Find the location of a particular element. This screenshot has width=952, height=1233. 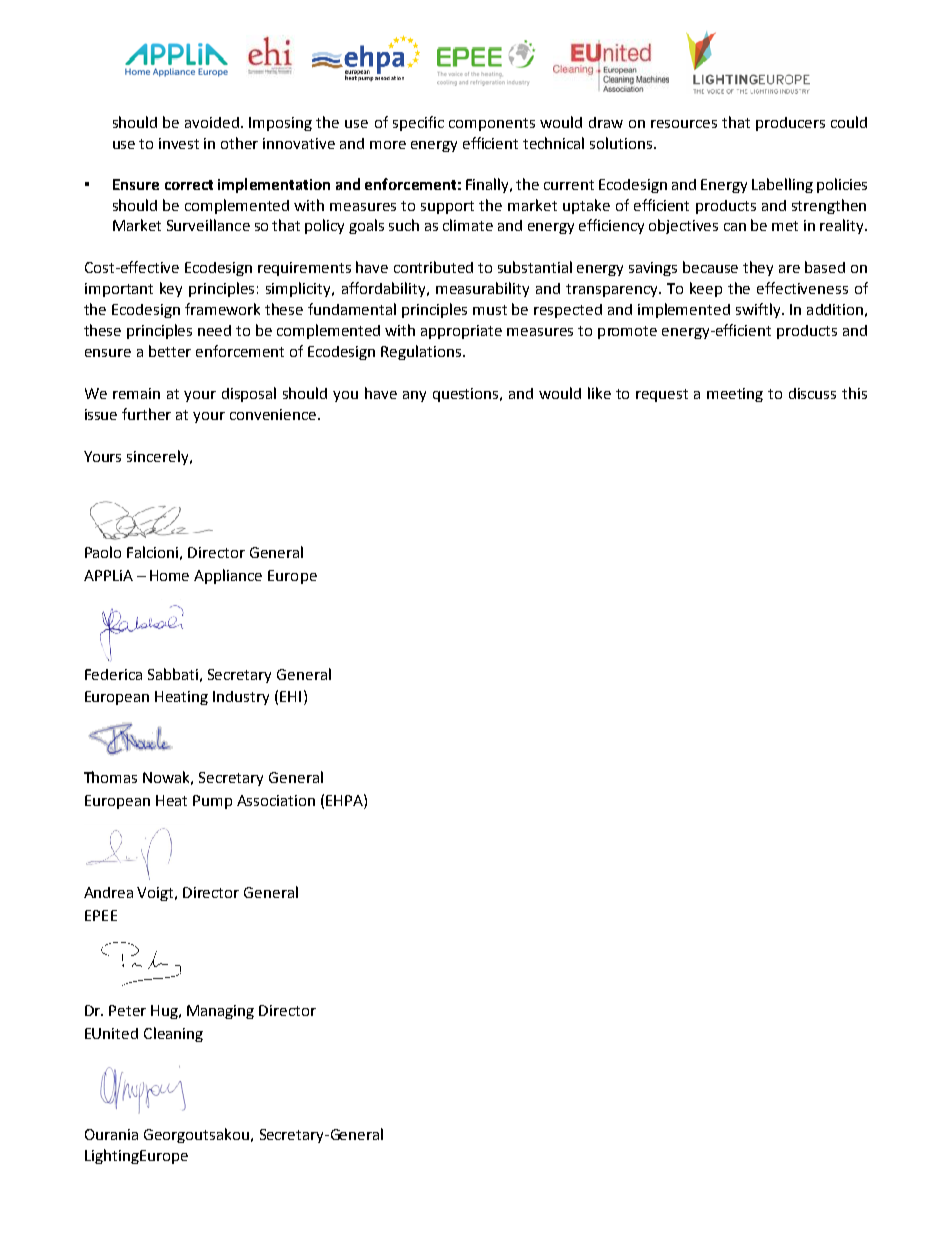

Managing is located at coordinates (220, 1012).
